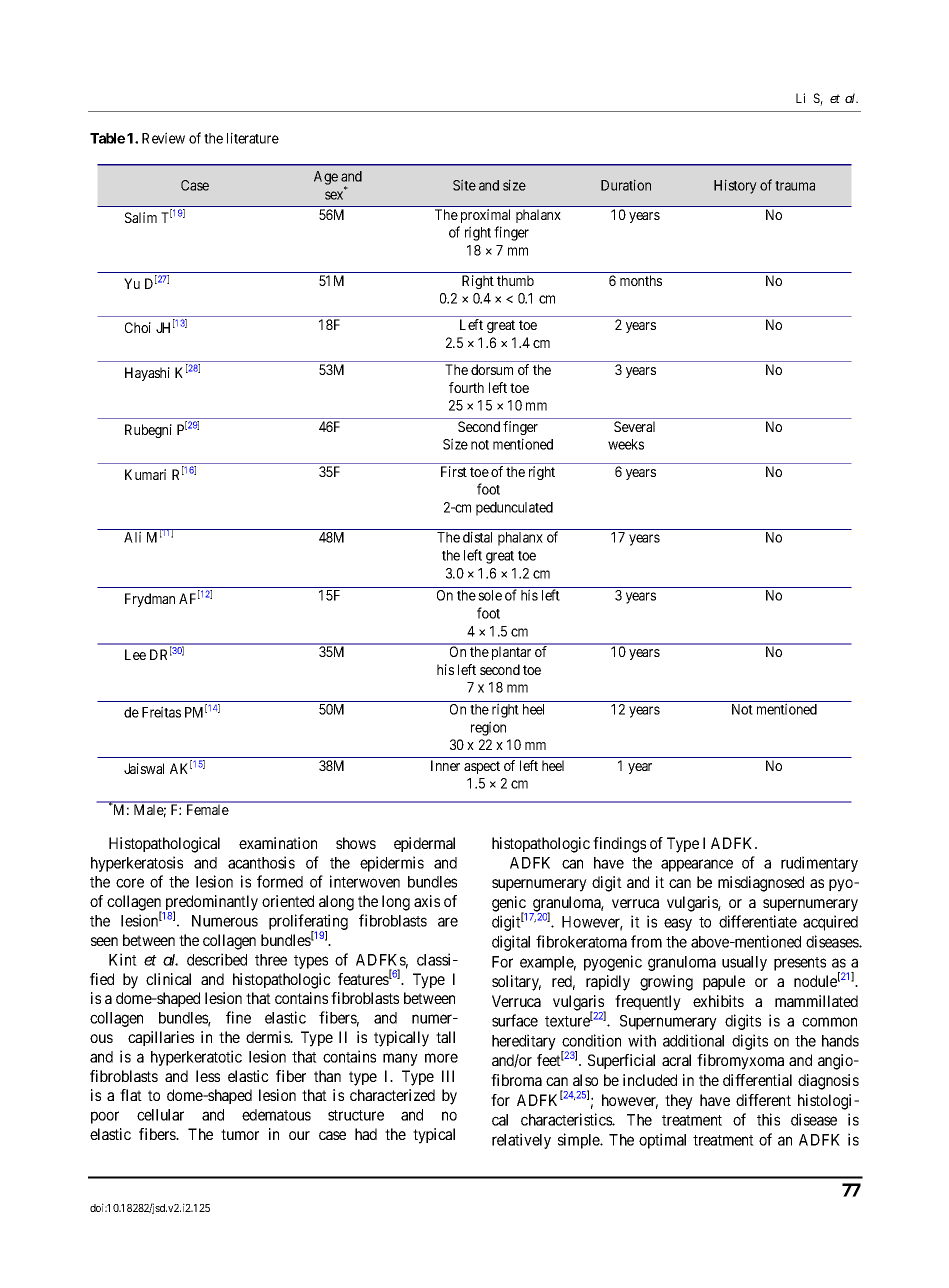 The width and height of the document is (949, 1288). What do you see at coordinates (490, 595) in the document?
I see `sole` at bounding box center [490, 595].
